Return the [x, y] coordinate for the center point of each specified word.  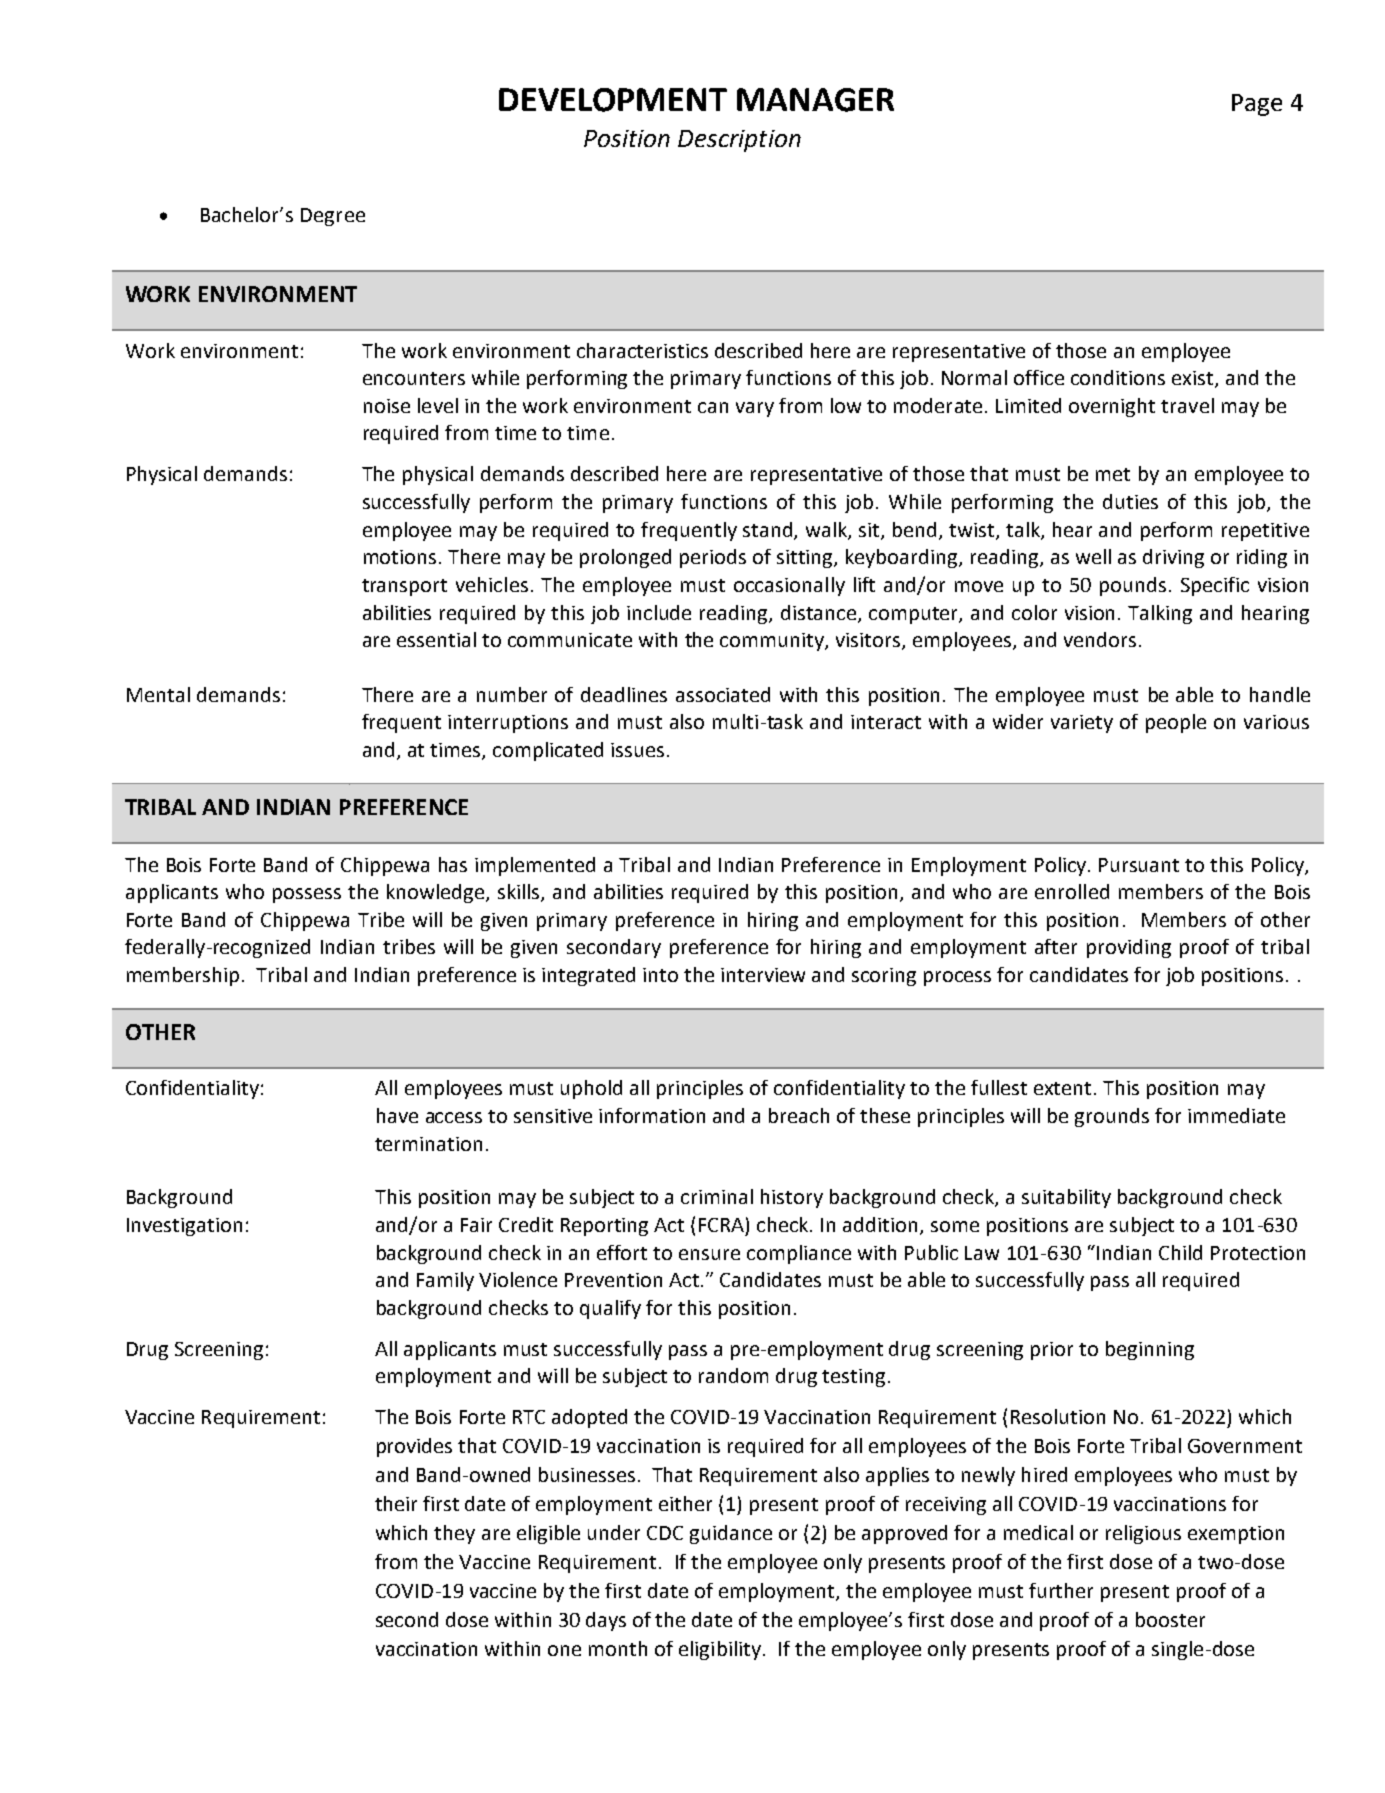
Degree [333, 217]
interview [763, 975]
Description [739, 141]
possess [307, 895]
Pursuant [1139, 865]
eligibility [720, 1650]
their [396, 1503]
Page [1257, 105]
